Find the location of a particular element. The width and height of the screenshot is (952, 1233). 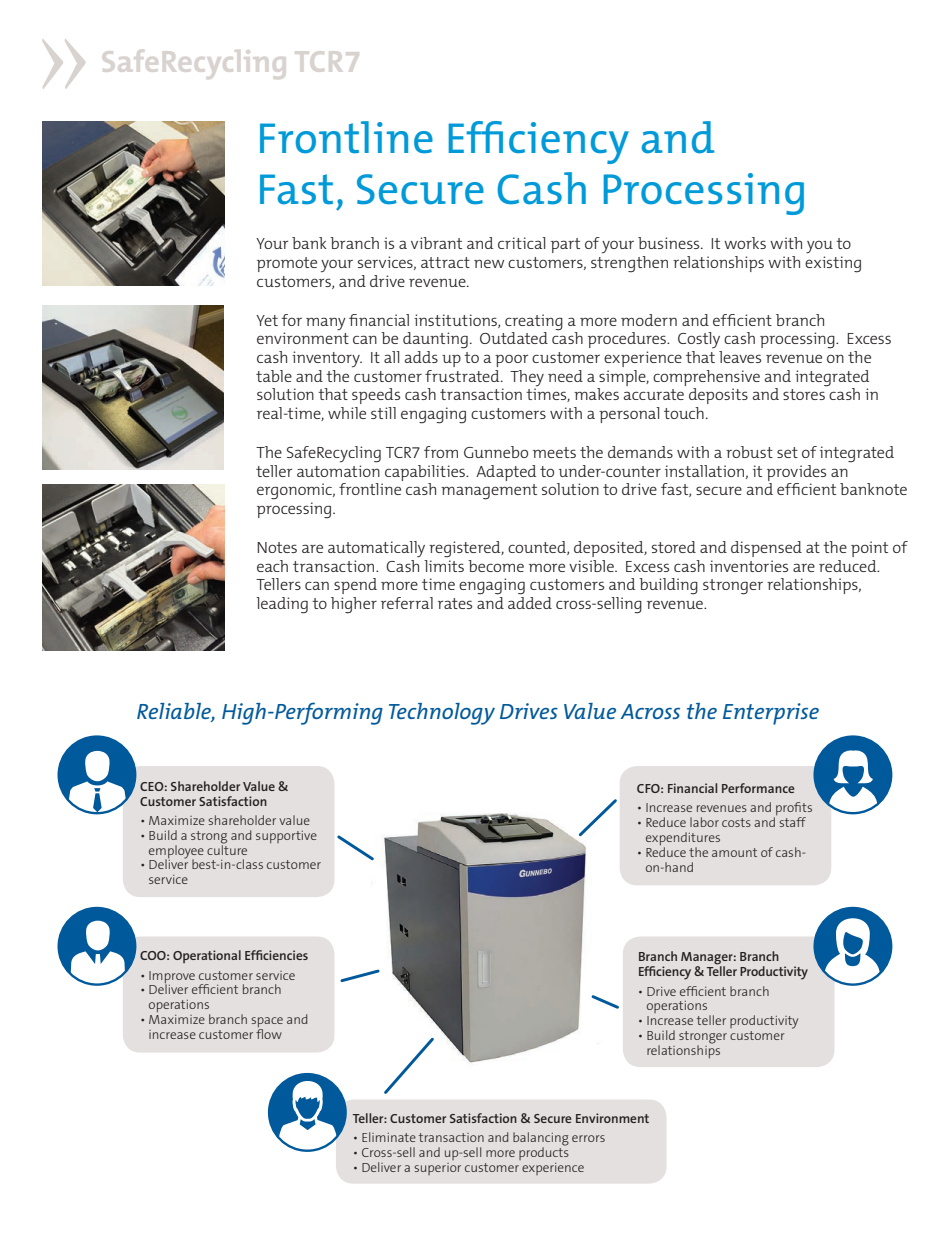

existing is located at coordinates (833, 264).
